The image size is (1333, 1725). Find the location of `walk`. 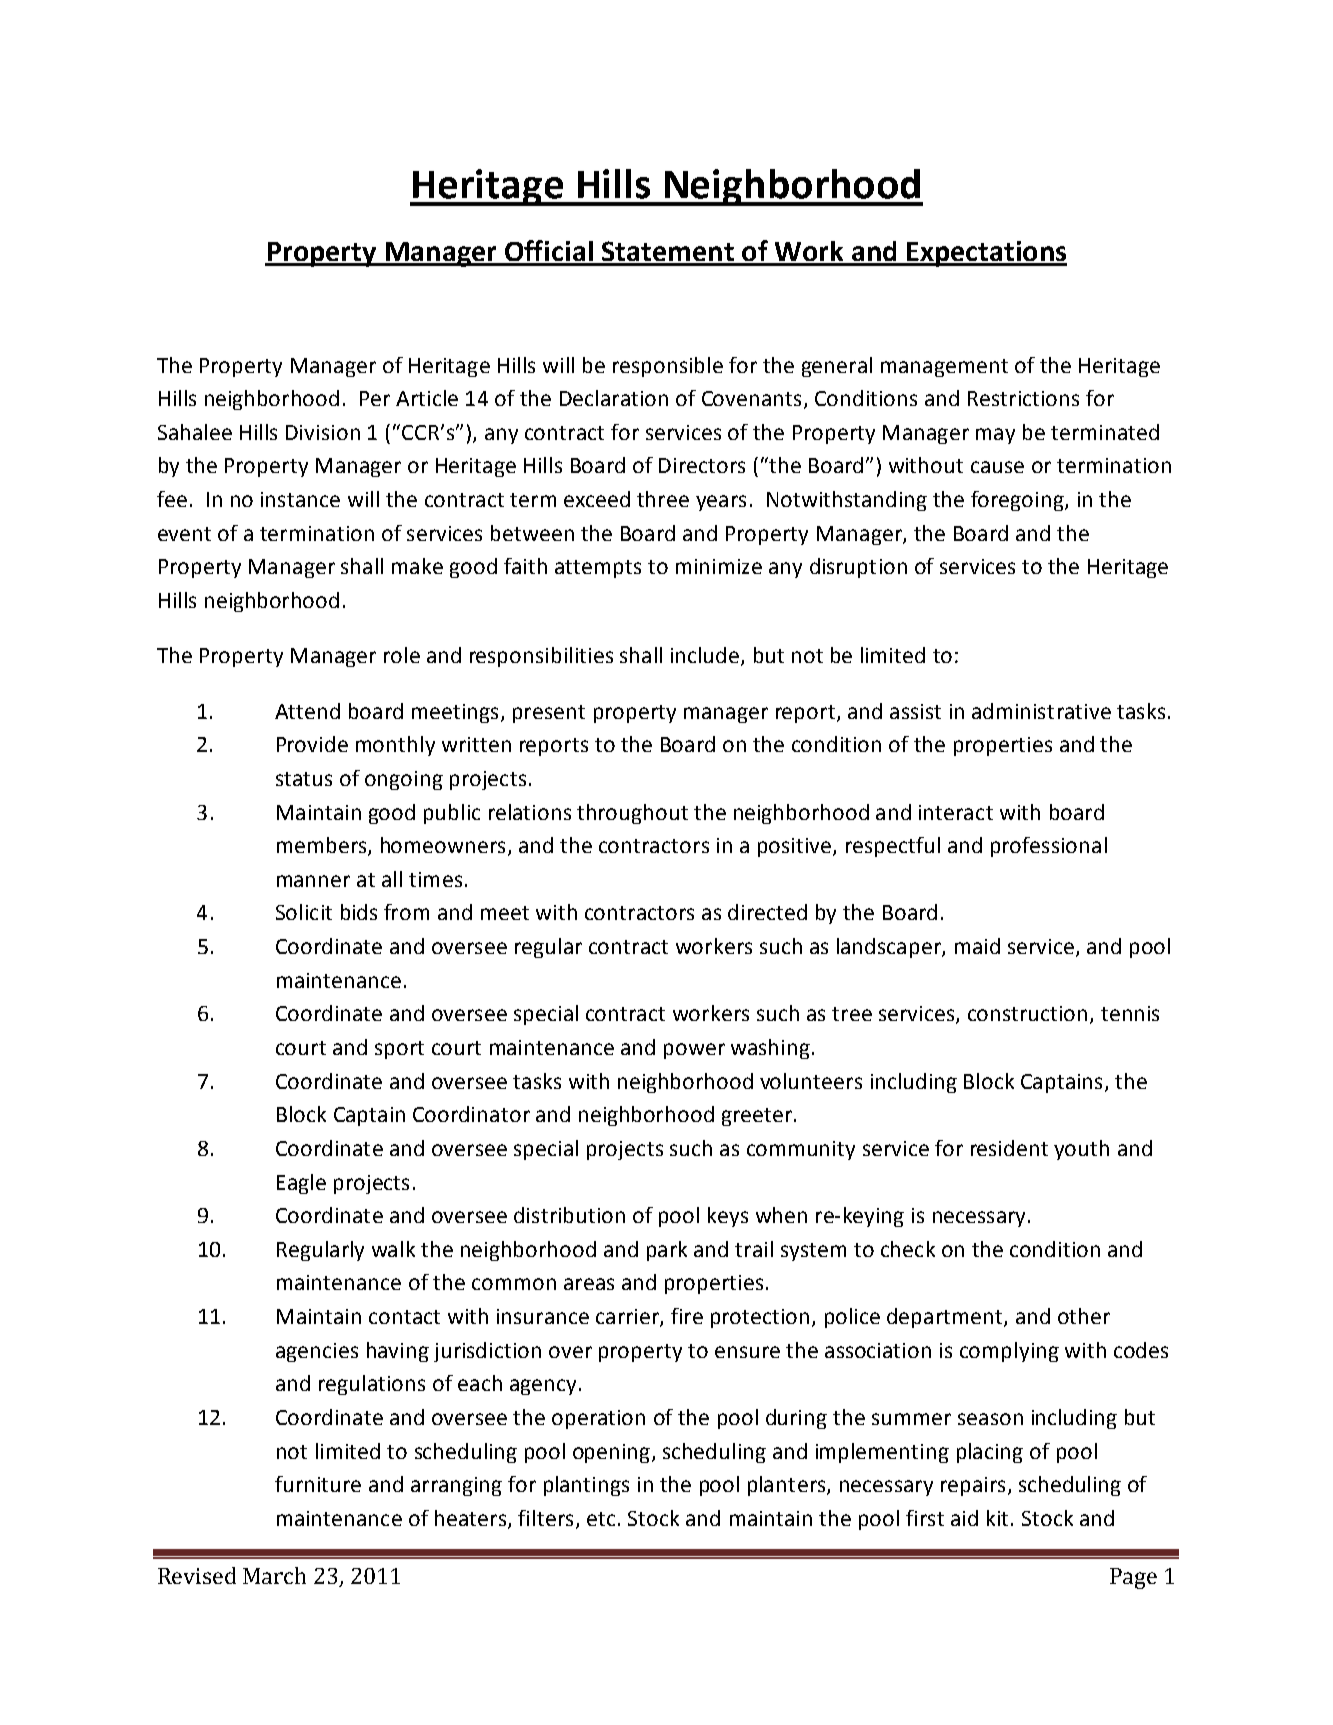

walk is located at coordinates (393, 1249).
